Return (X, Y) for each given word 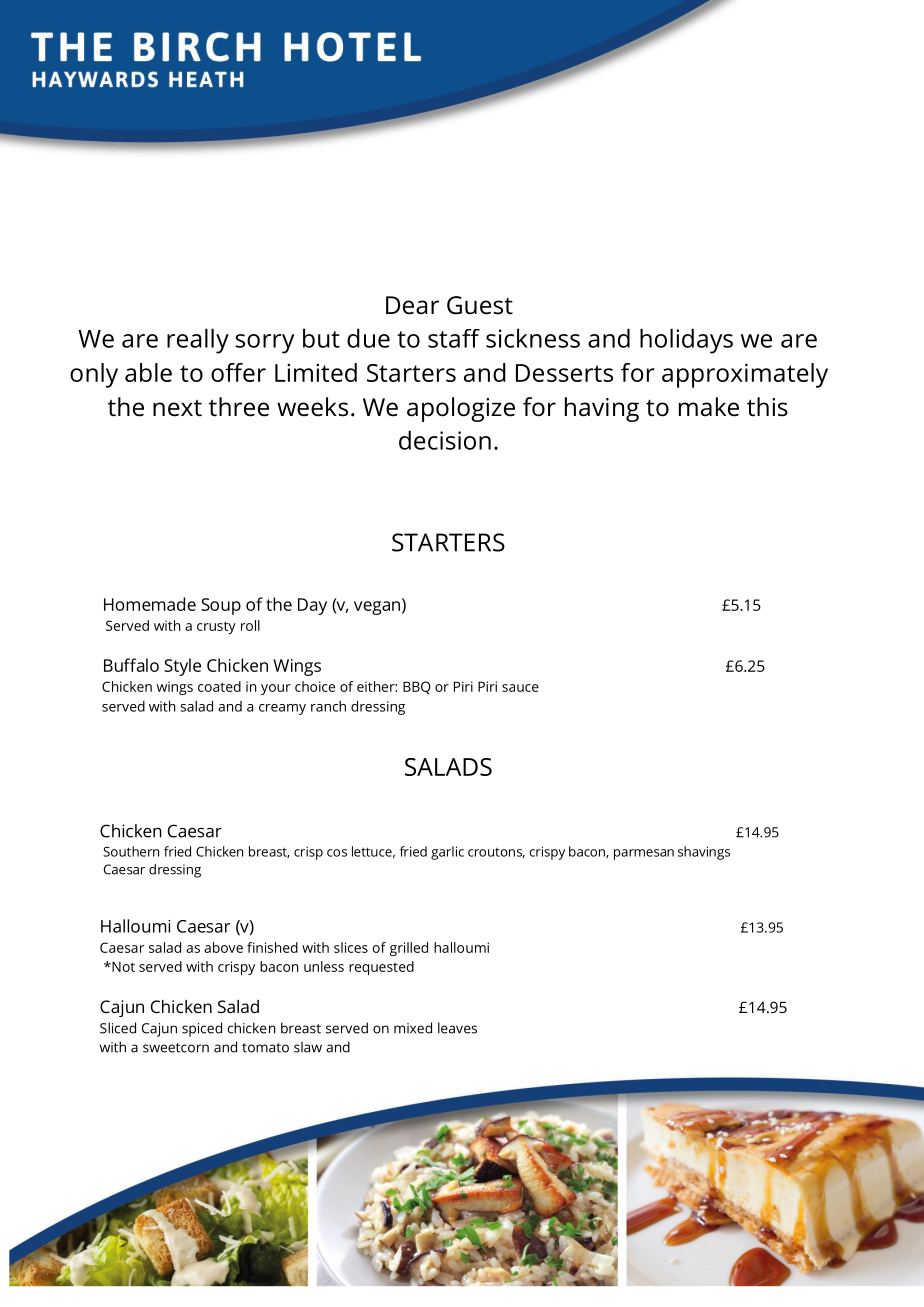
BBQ (417, 687)
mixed (413, 1028)
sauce (520, 688)
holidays (686, 341)
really (198, 341)
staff (454, 338)
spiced (202, 1029)
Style (182, 667)
